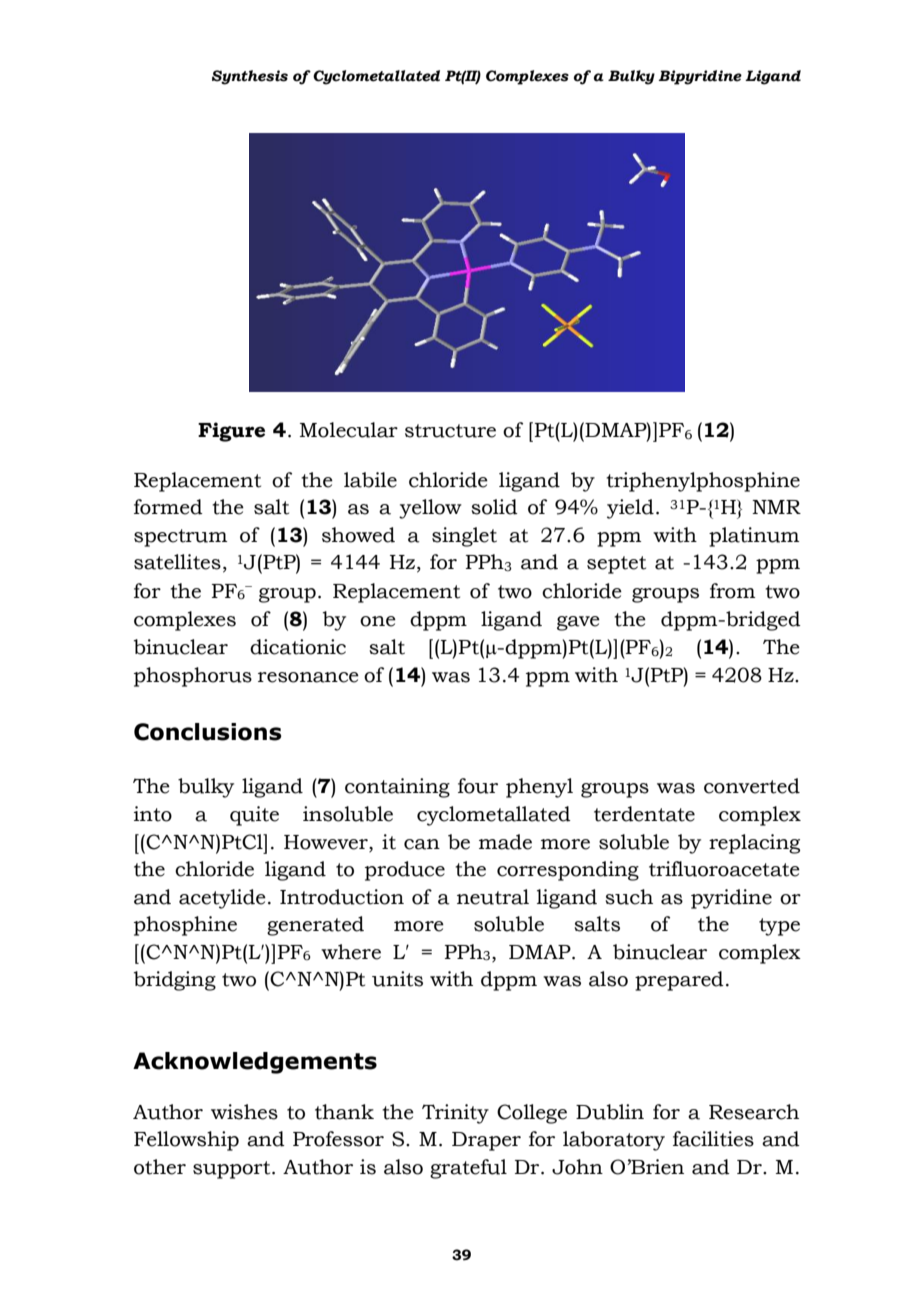 The image size is (924, 1314). Describe the element at coordinates (494, 507) in the image. I see `solid` at that location.
